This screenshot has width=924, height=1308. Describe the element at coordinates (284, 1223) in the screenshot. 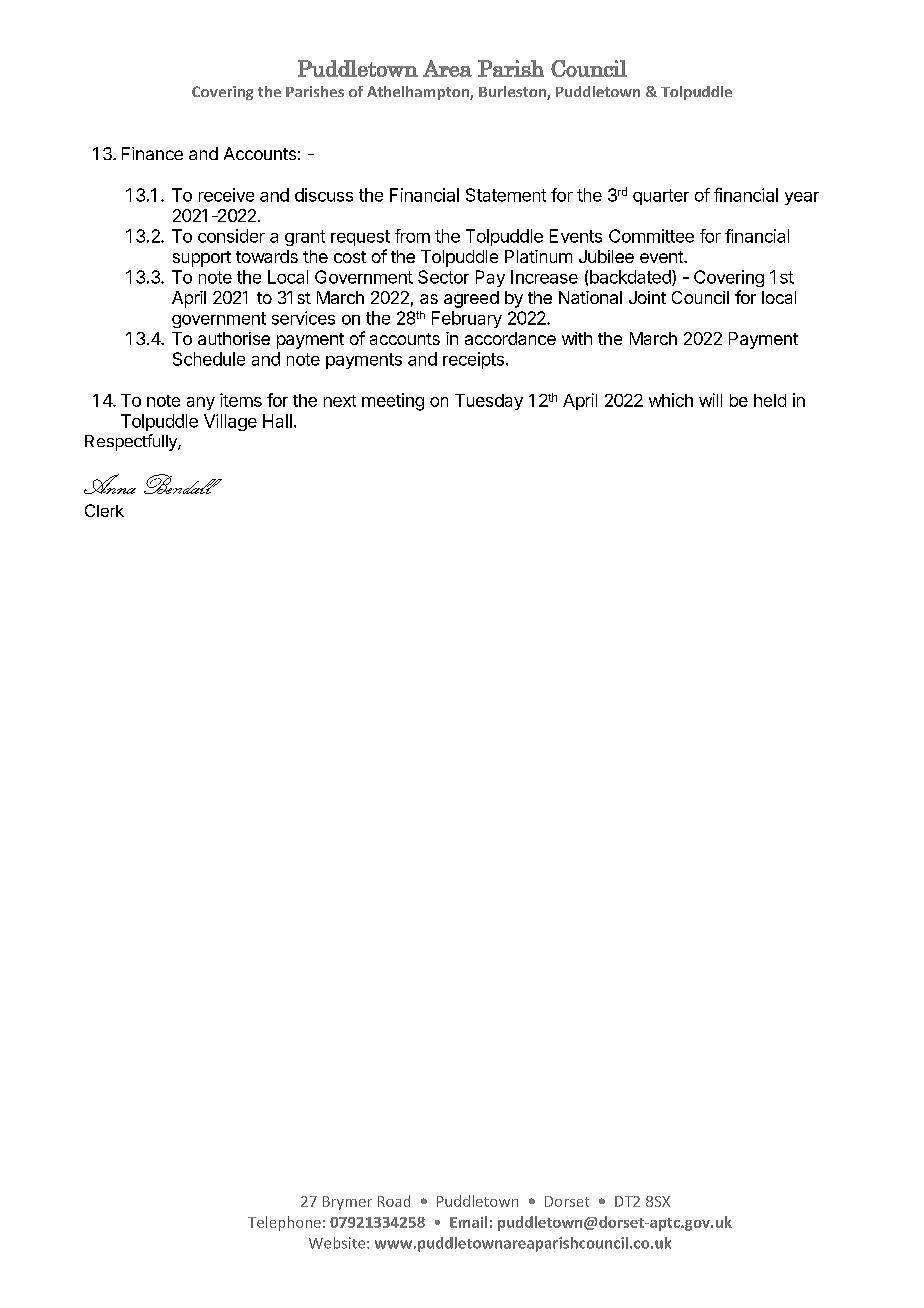

I see `Telephone` at that location.
